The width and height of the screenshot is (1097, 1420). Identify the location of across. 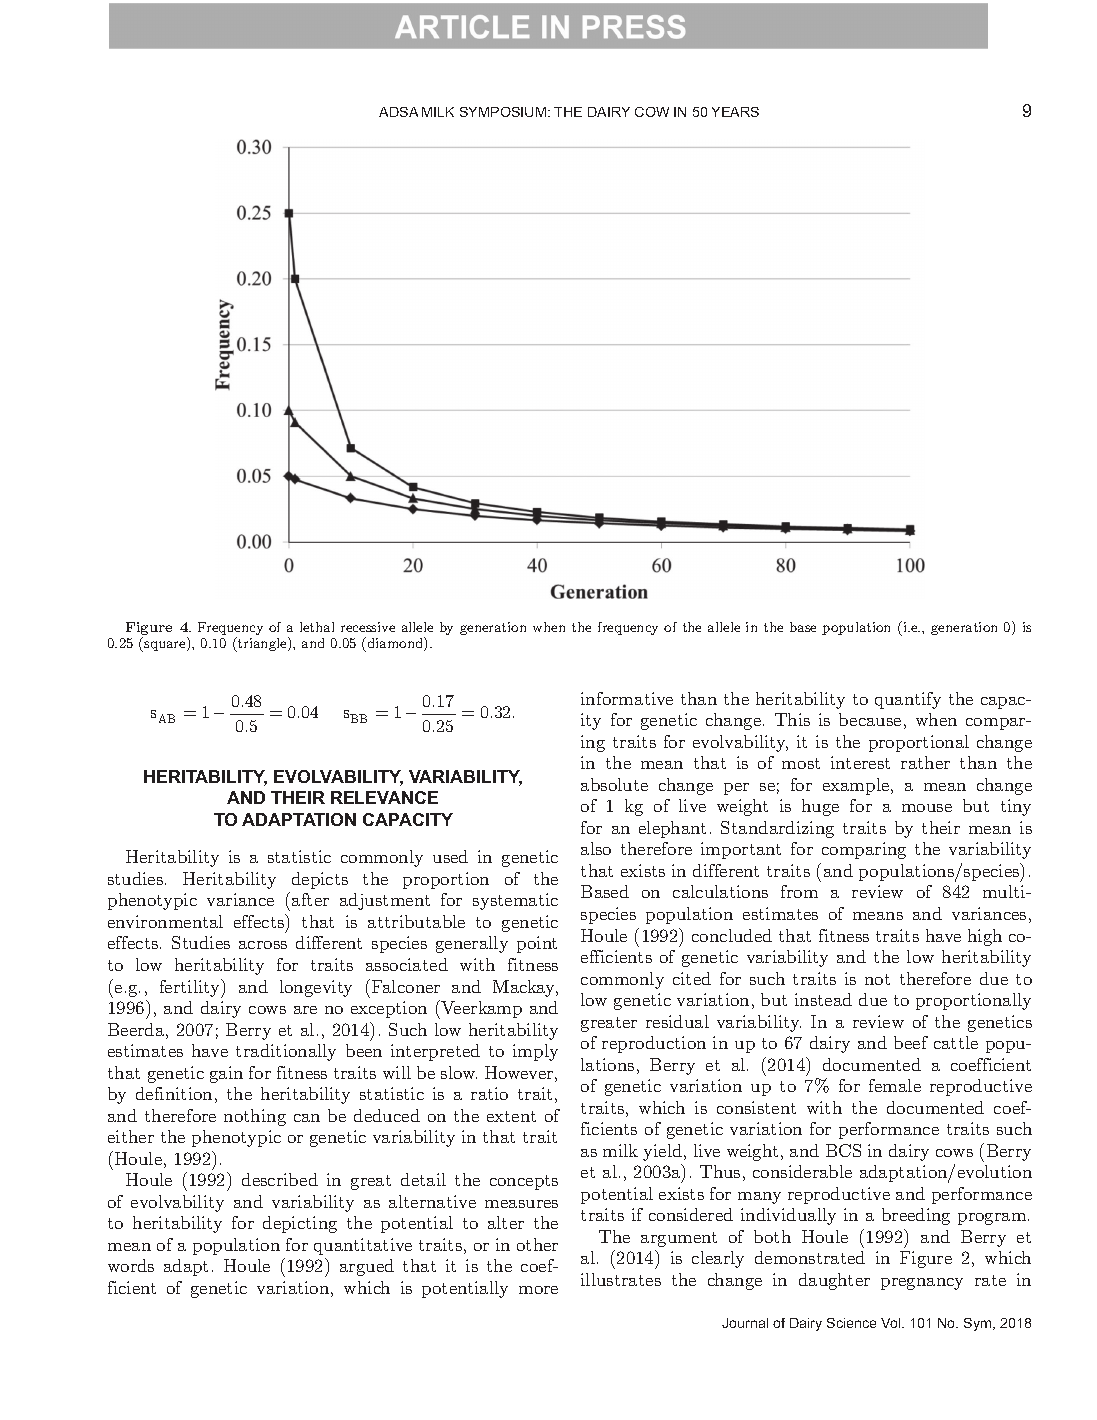
(263, 945).
